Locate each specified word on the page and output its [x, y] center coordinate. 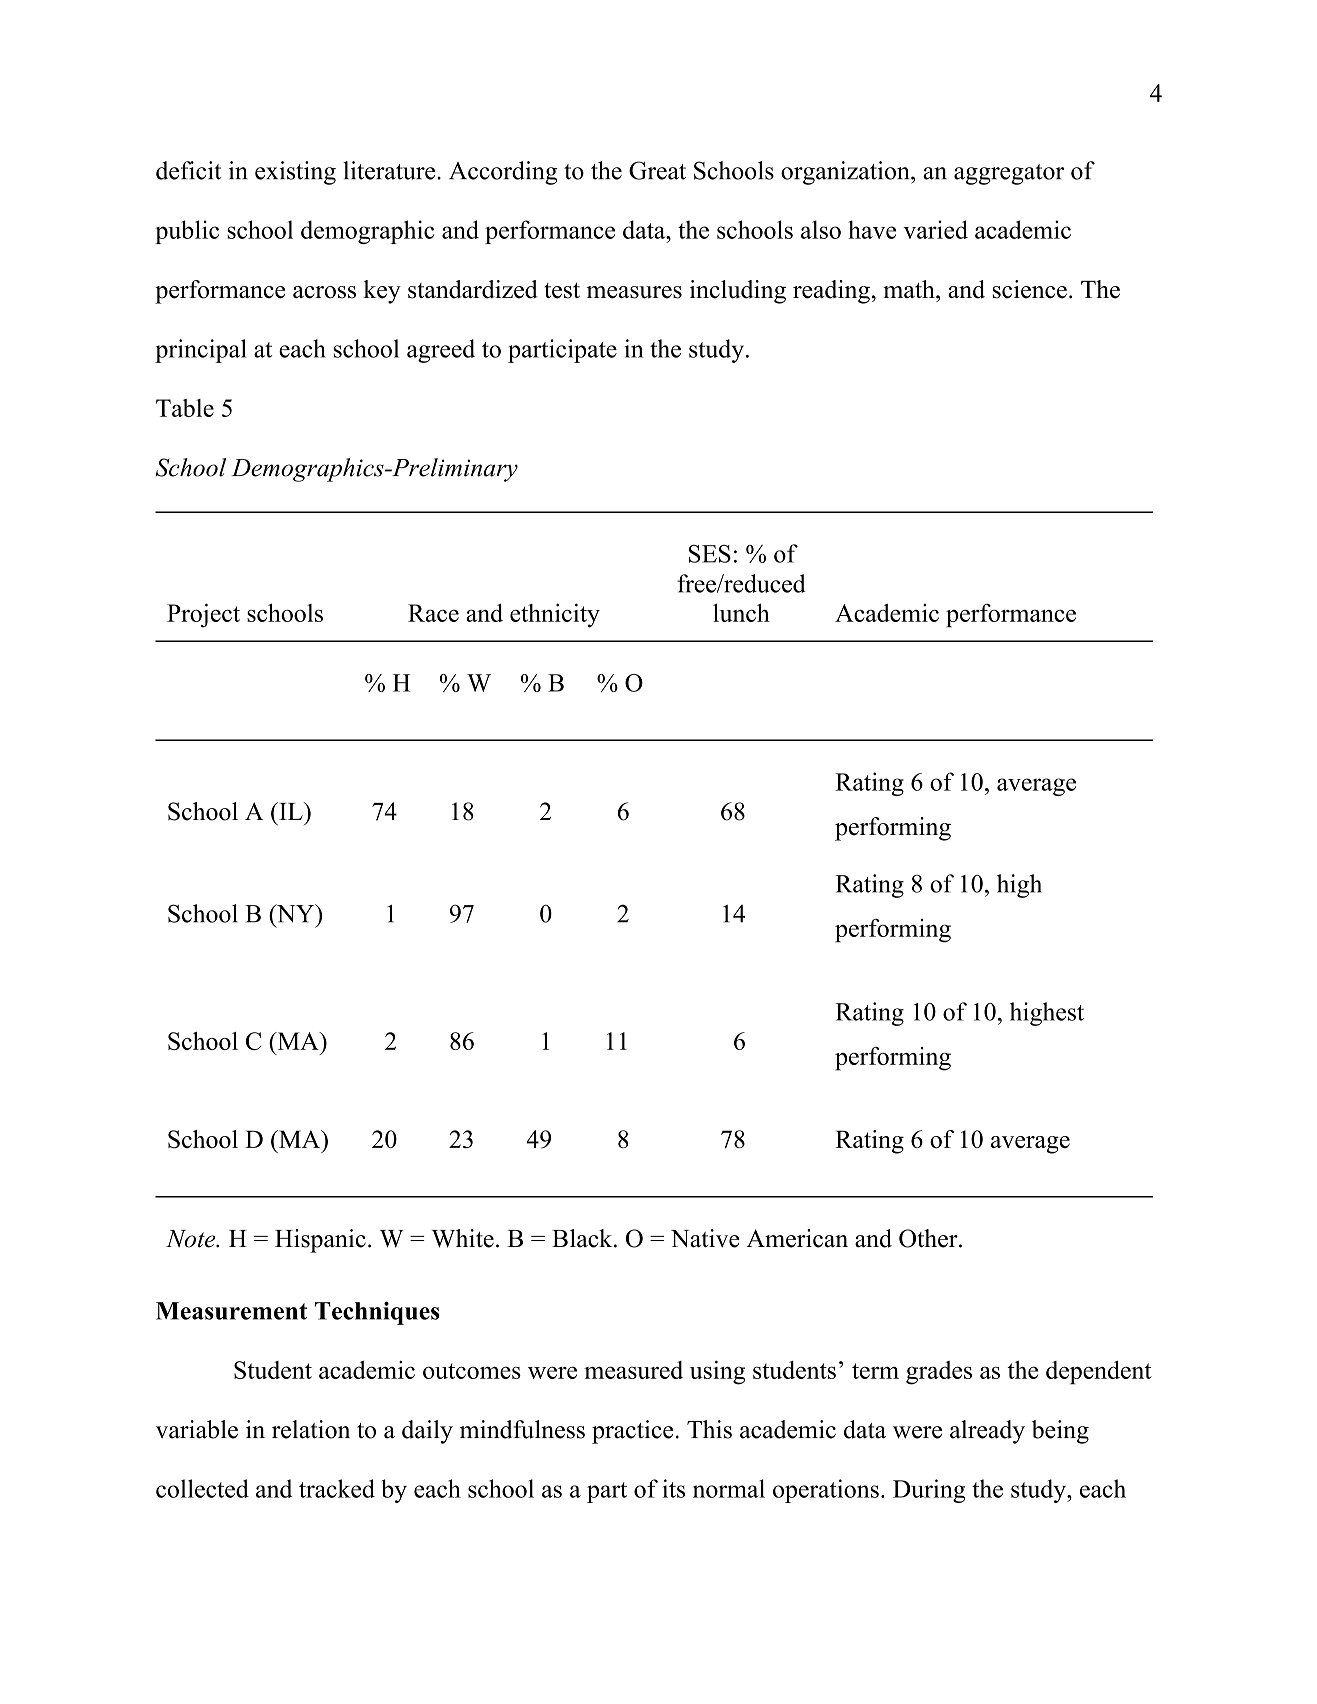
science [1029, 289]
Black [583, 1238]
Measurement [231, 1311]
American [797, 1238]
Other [929, 1238]
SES [710, 554]
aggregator [1009, 174]
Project [203, 615]
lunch [741, 612]
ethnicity [555, 615]
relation [311, 1429]
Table [185, 408]
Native [705, 1238]
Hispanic [320, 1241]
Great [657, 170]
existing [295, 173]
